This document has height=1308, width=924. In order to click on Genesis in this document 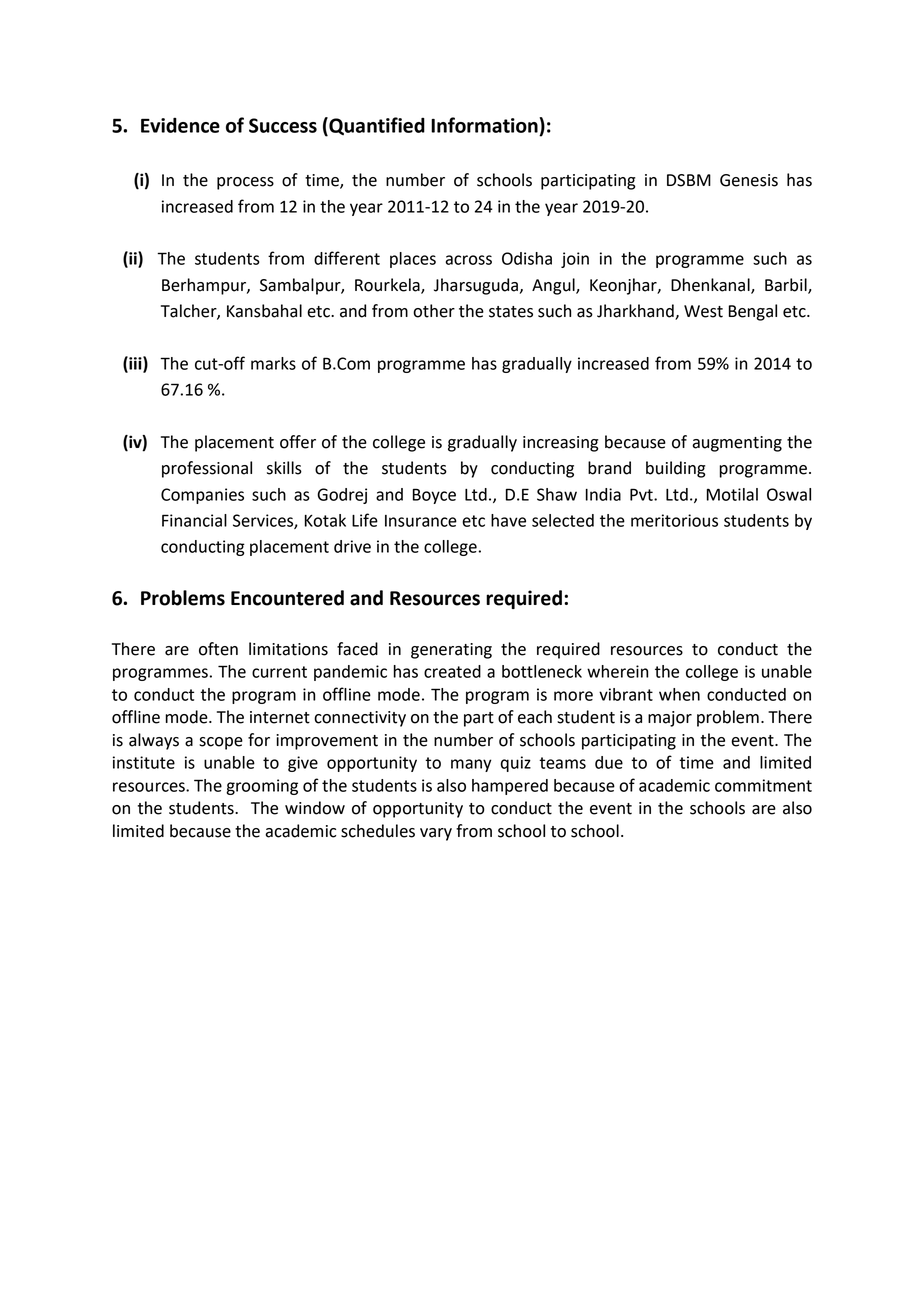, I will do `click(749, 180)`.
